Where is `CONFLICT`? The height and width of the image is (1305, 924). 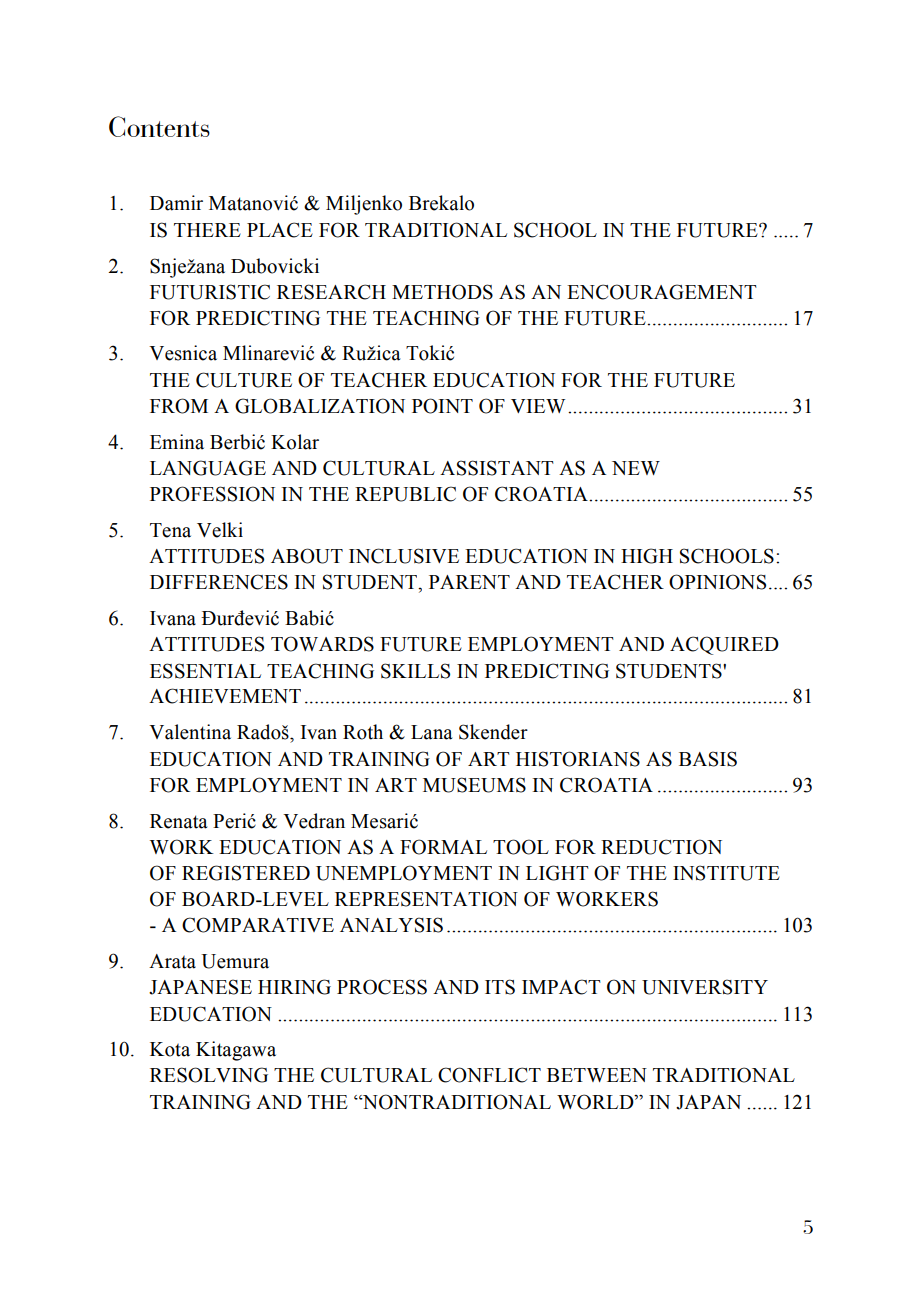 CONFLICT is located at coordinates (489, 1075).
